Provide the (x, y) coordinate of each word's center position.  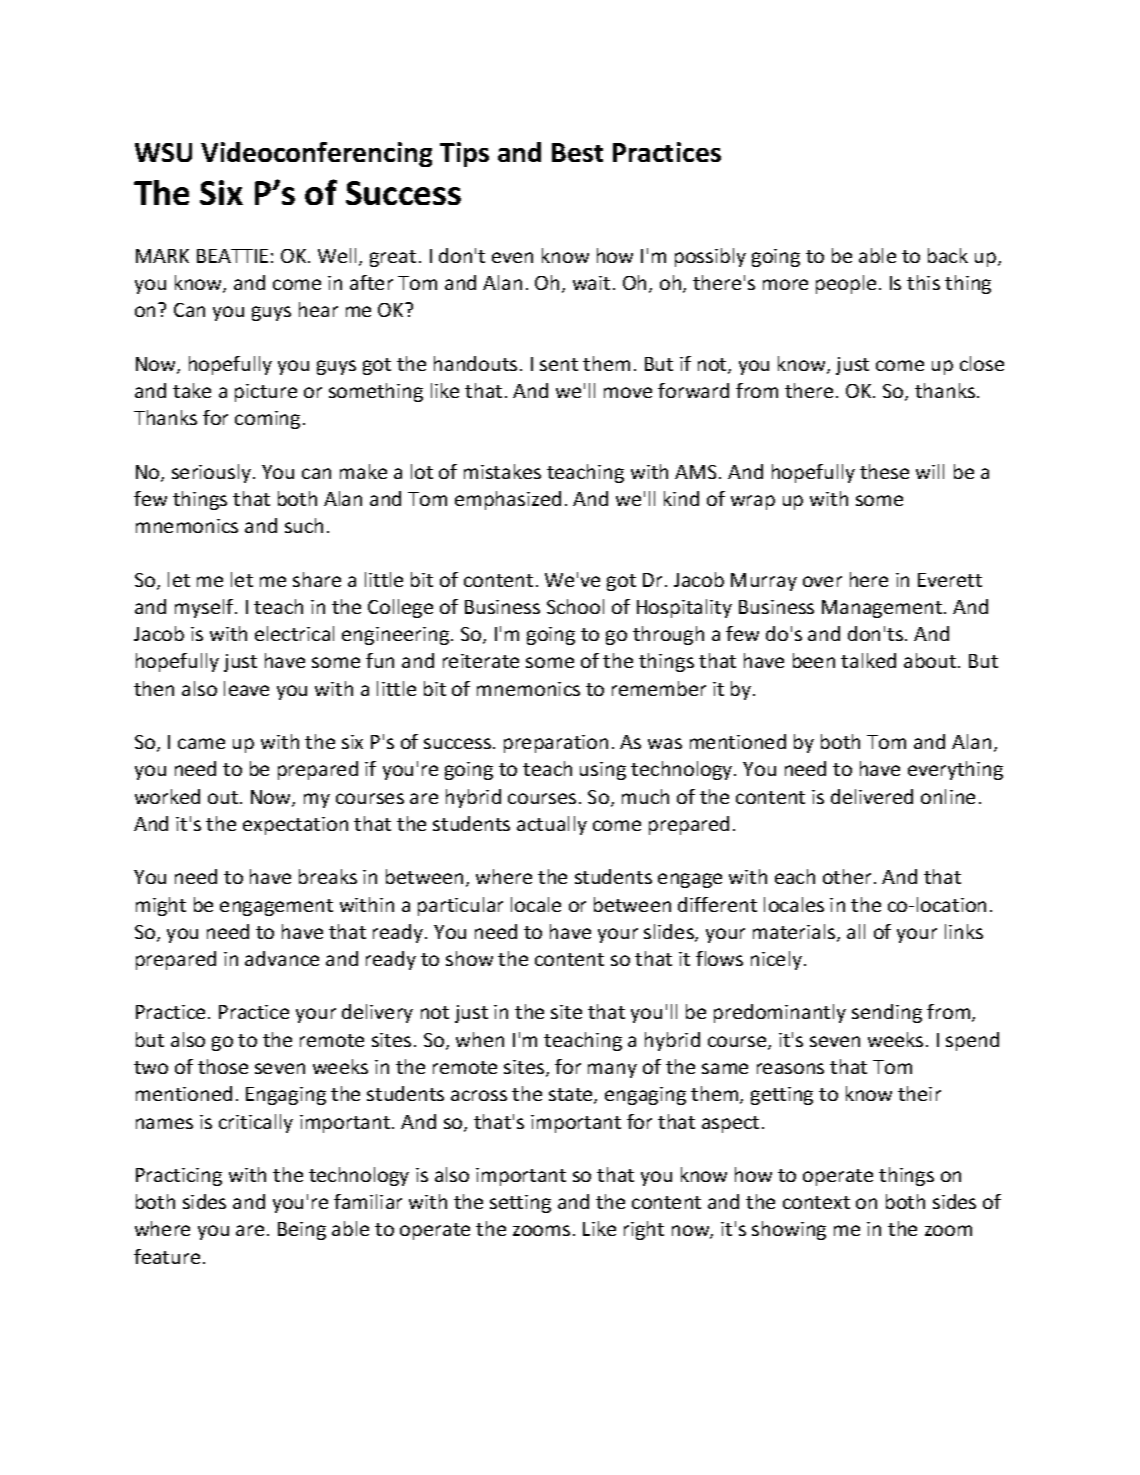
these (884, 471)
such (304, 525)
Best (577, 152)
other (847, 876)
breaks (328, 876)
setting (520, 1204)
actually (552, 825)
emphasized (508, 500)
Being (302, 1231)
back (948, 255)
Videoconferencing (316, 154)
